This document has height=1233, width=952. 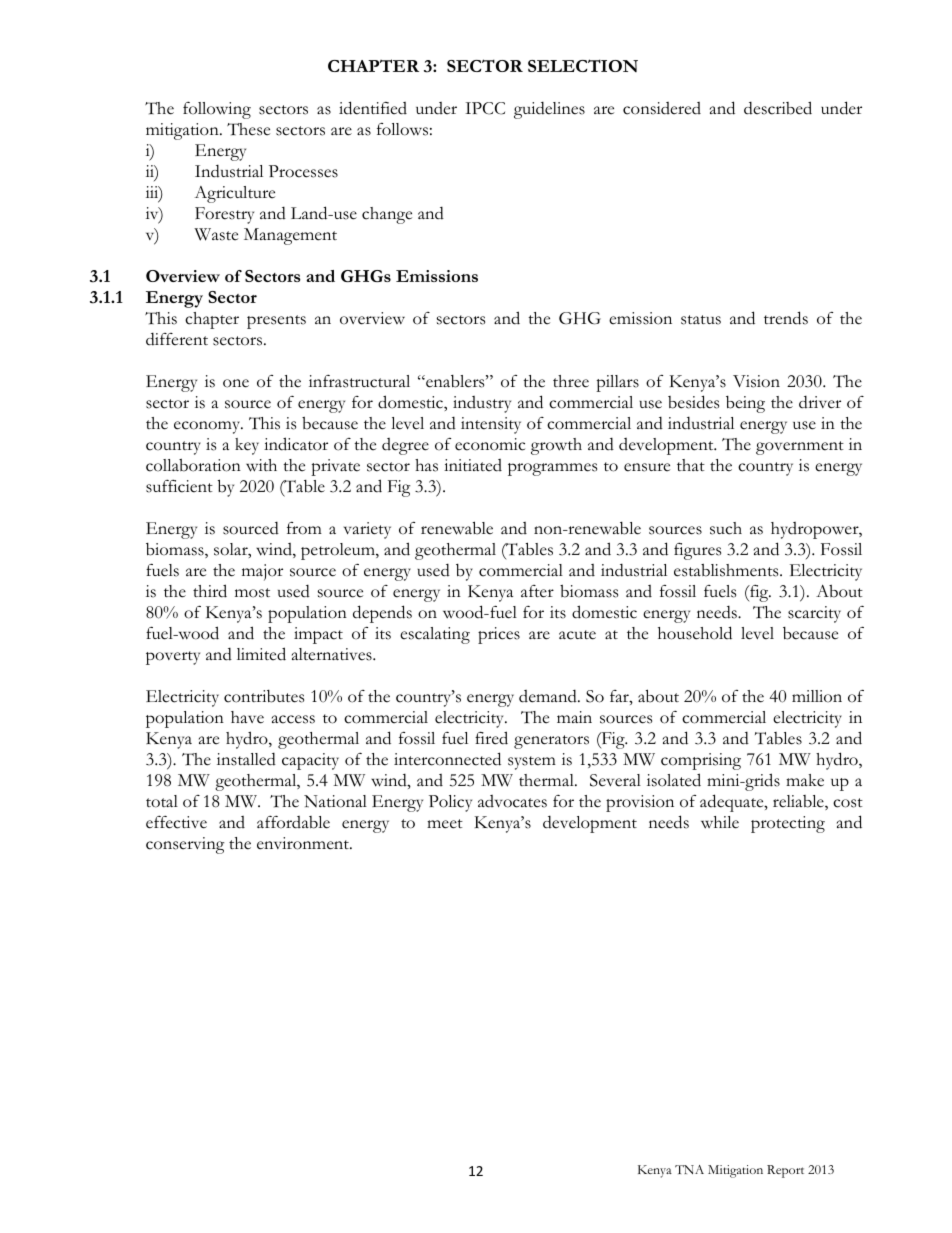 I want to click on Report, so click(x=785, y=1171).
